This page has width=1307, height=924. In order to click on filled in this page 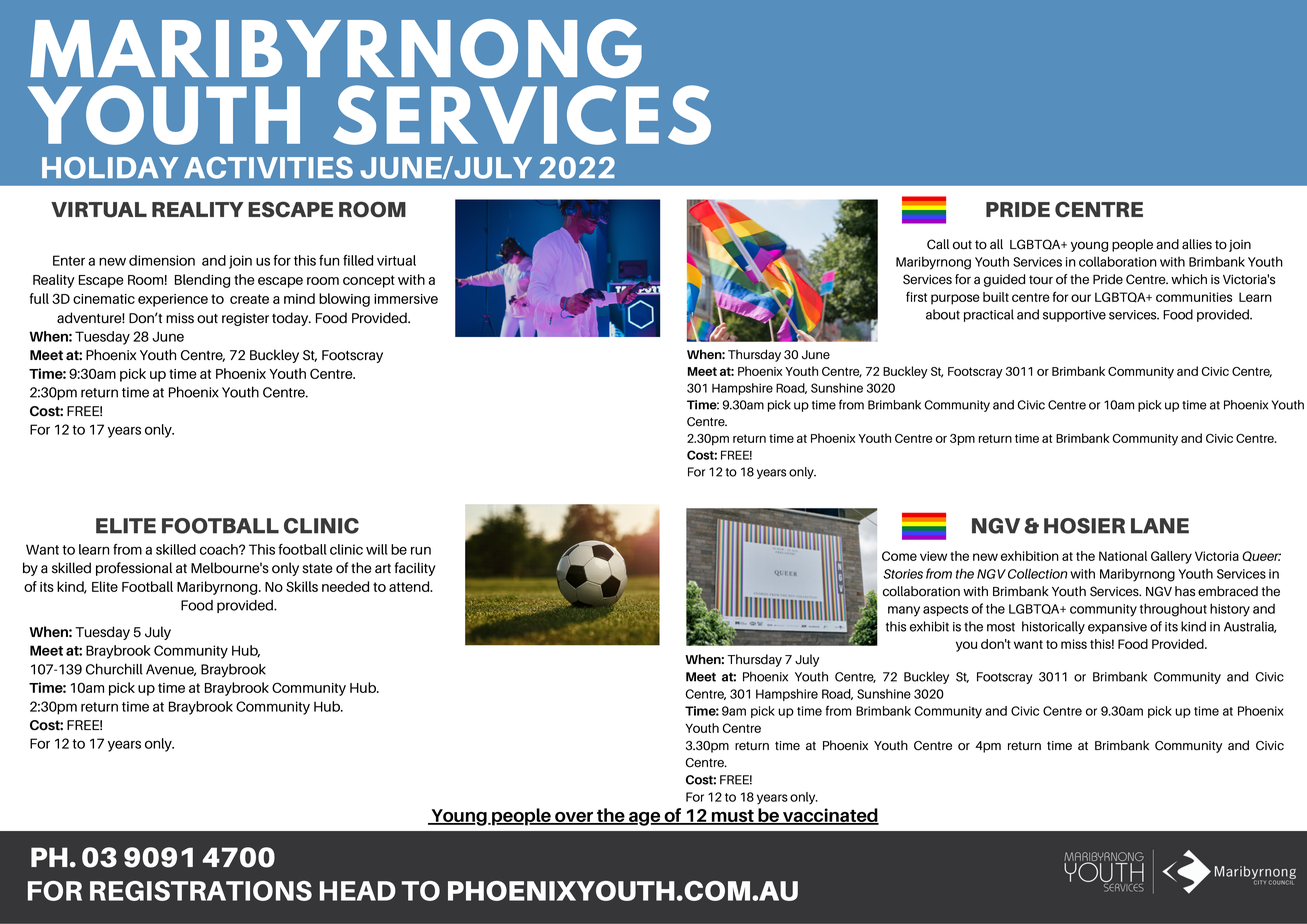, I will do `click(358, 260)`.
